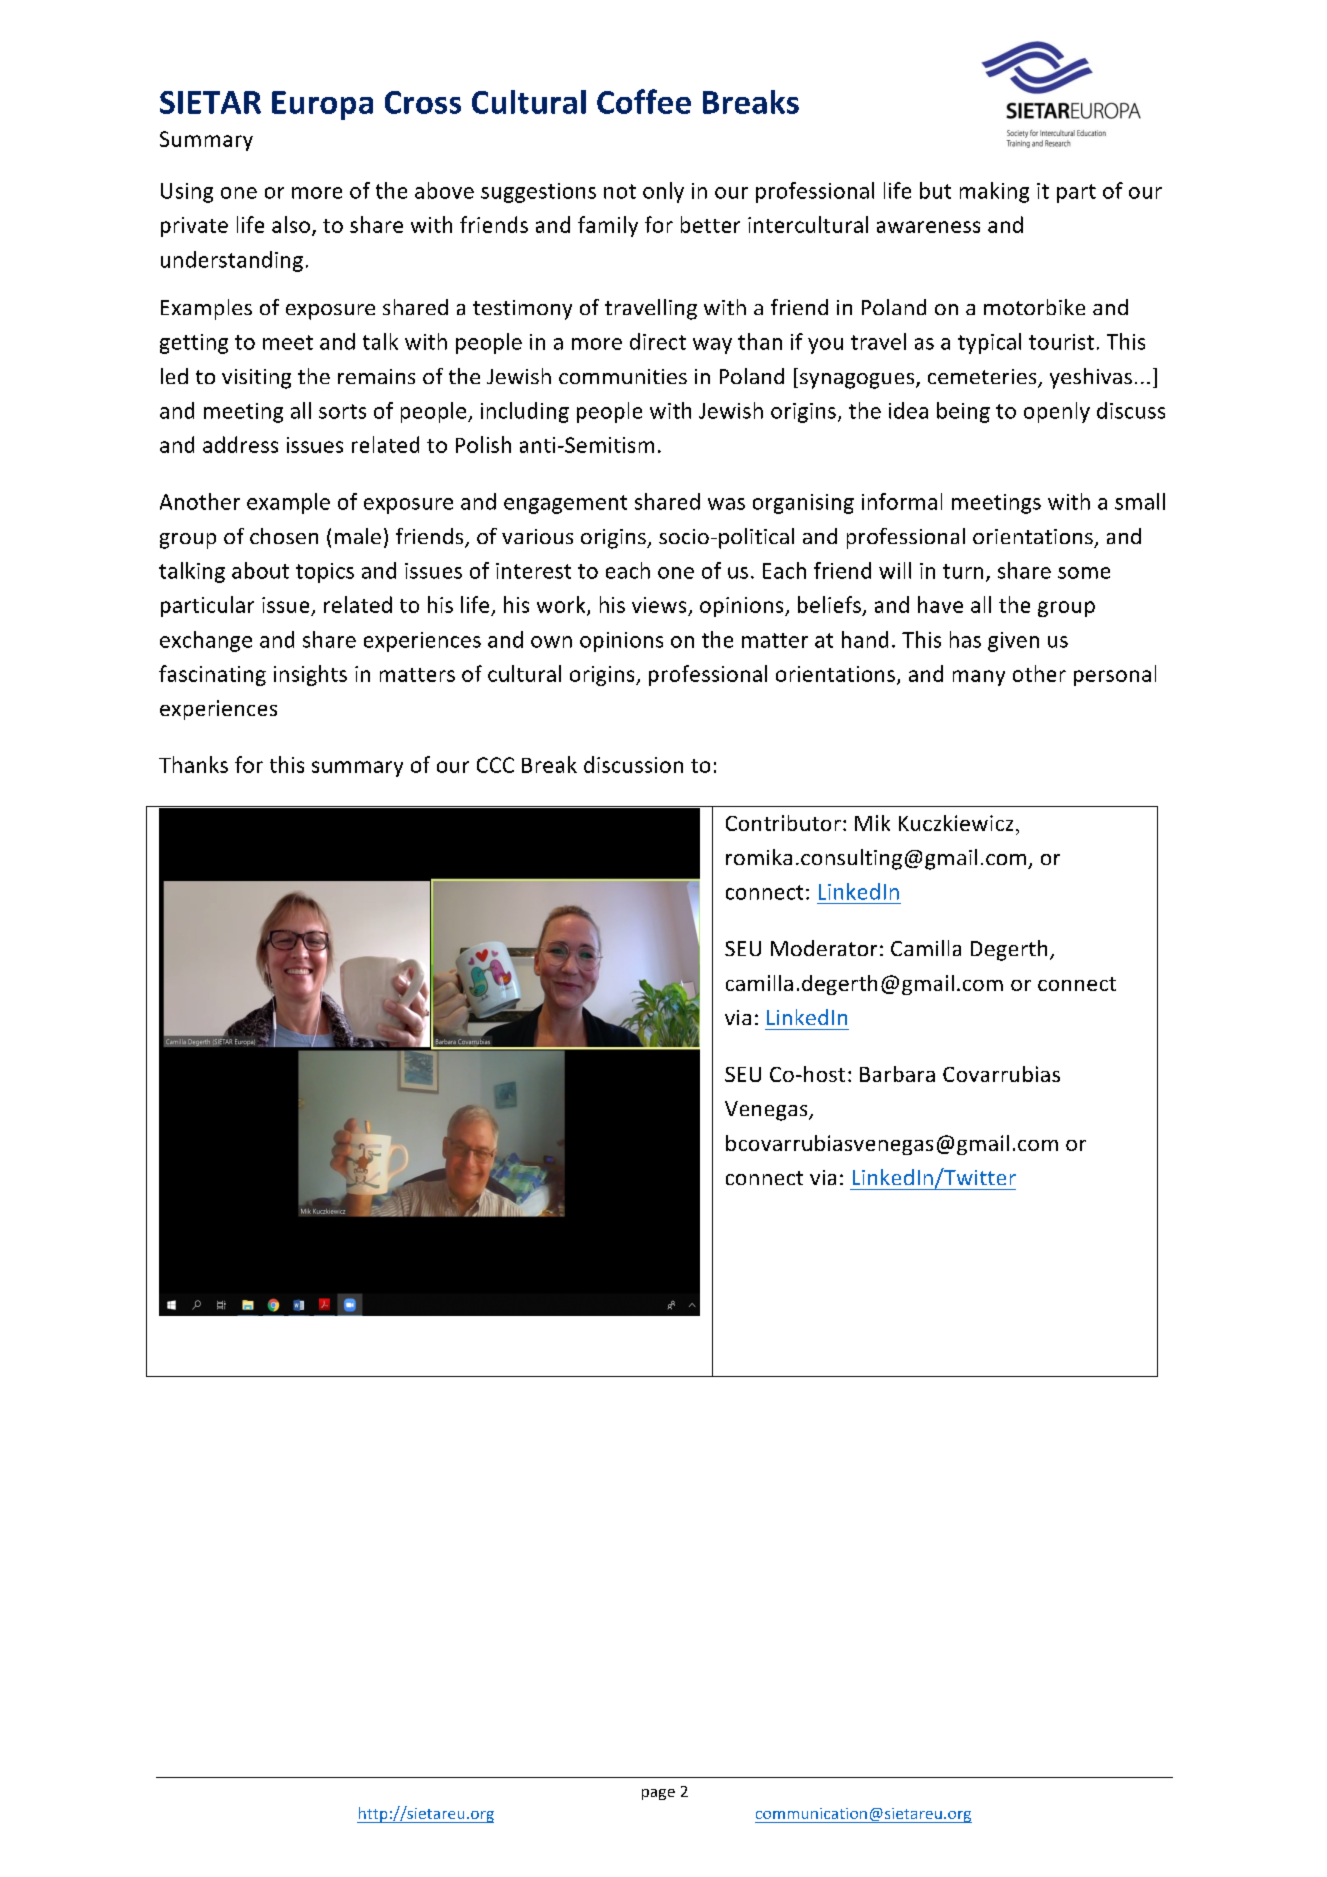 Image resolution: width=1327 pixels, height=1877 pixels. Describe the element at coordinates (658, 1794) in the screenshot. I see `page` at that location.
